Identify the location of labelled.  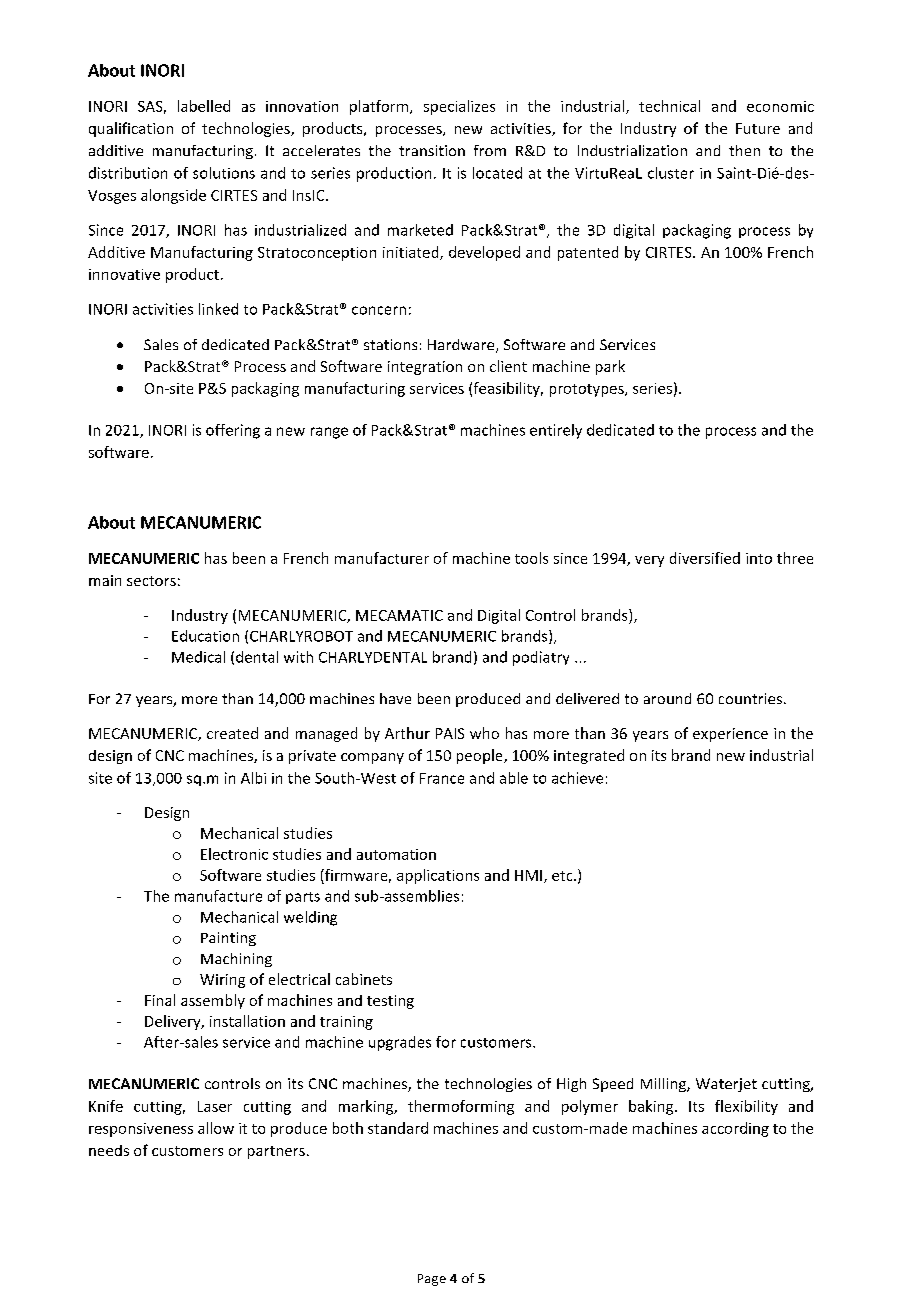
(204, 106).
